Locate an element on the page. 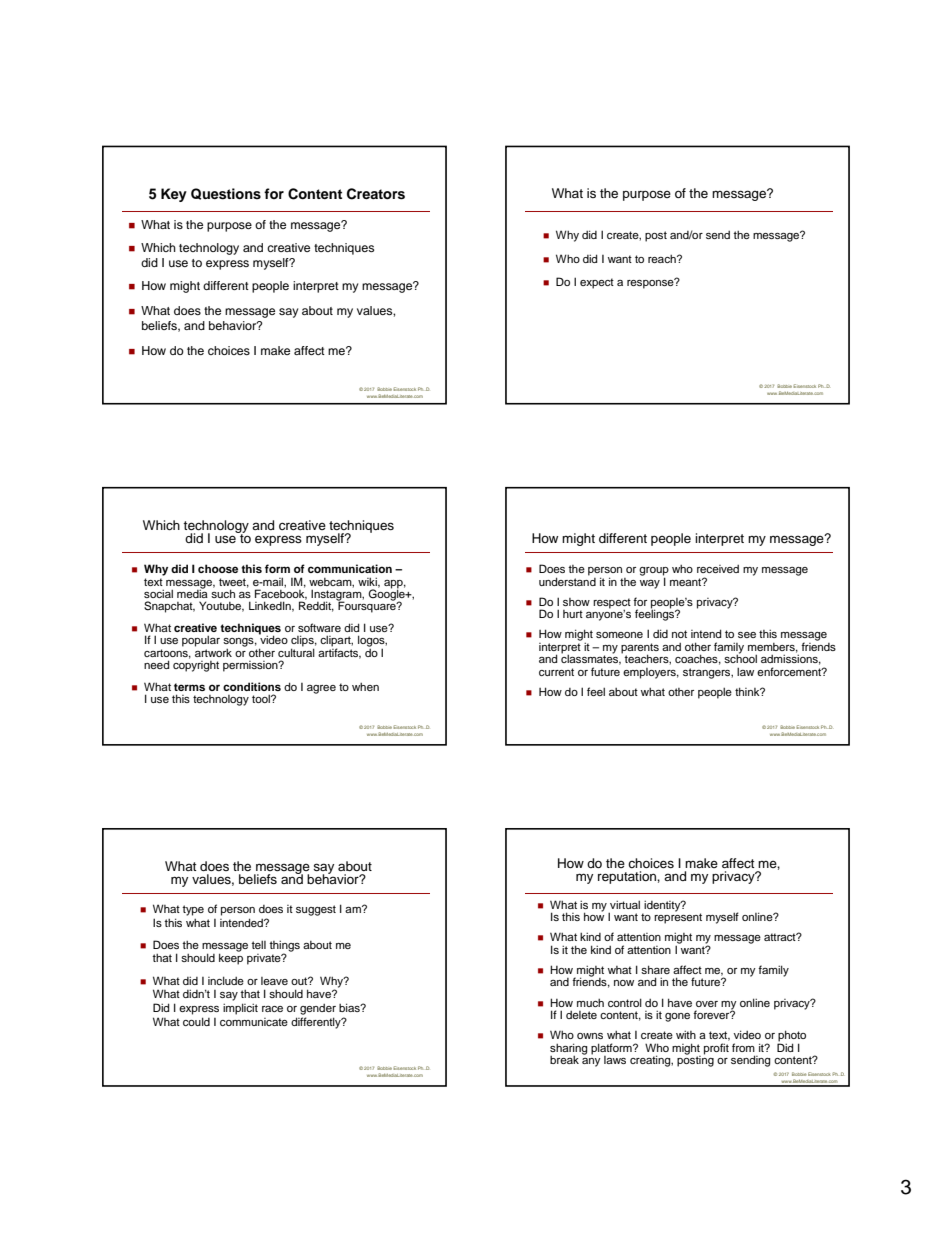 This page has width=952, height=1233. hurt is located at coordinates (573, 614).
